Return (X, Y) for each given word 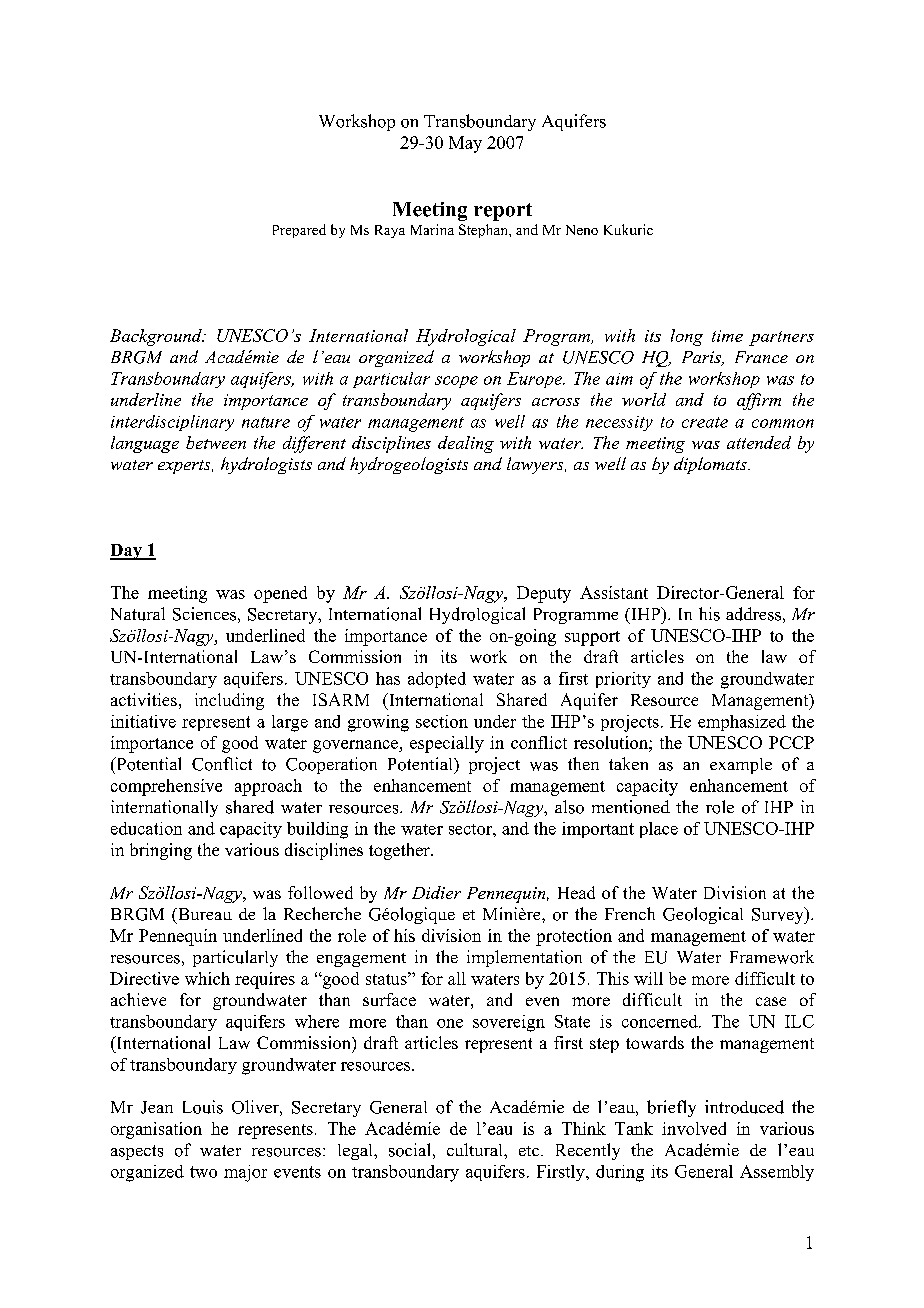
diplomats (711, 465)
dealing (466, 444)
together (400, 851)
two (203, 1172)
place (659, 830)
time (727, 336)
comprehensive (166, 787)
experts (185, 467)
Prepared (299, 231)
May (465, 144)
